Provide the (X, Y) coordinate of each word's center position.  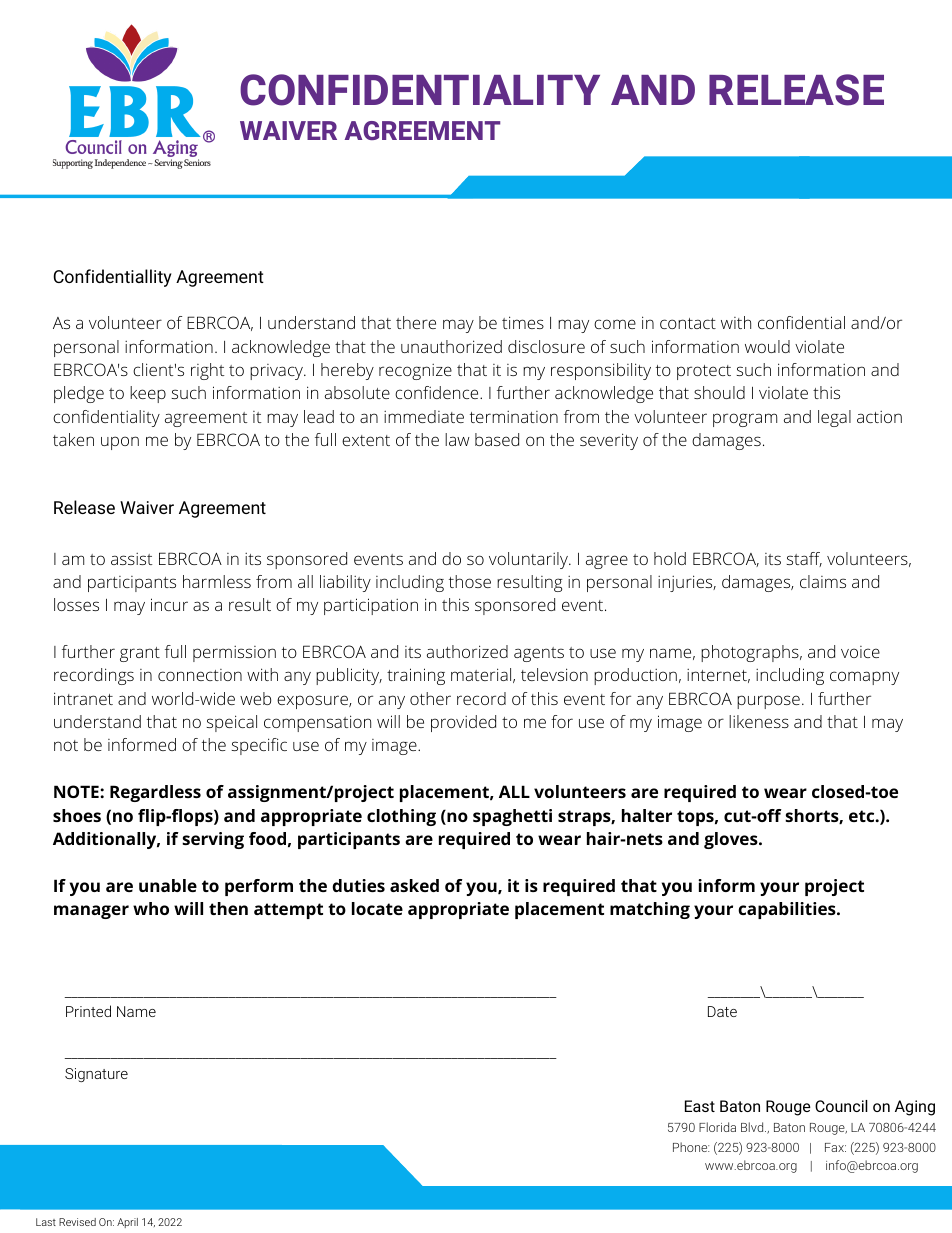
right (207, 371)
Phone (691, 1147)
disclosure (546, 346)
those (470, 581)
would (767, 346)
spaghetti (512, 817)
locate (377, 908)
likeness (759, 721)
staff (804, 559)
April (127, 1223)
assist (131, 559)
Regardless (155, 793)
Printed (88, 1011)
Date (722, 1011)
